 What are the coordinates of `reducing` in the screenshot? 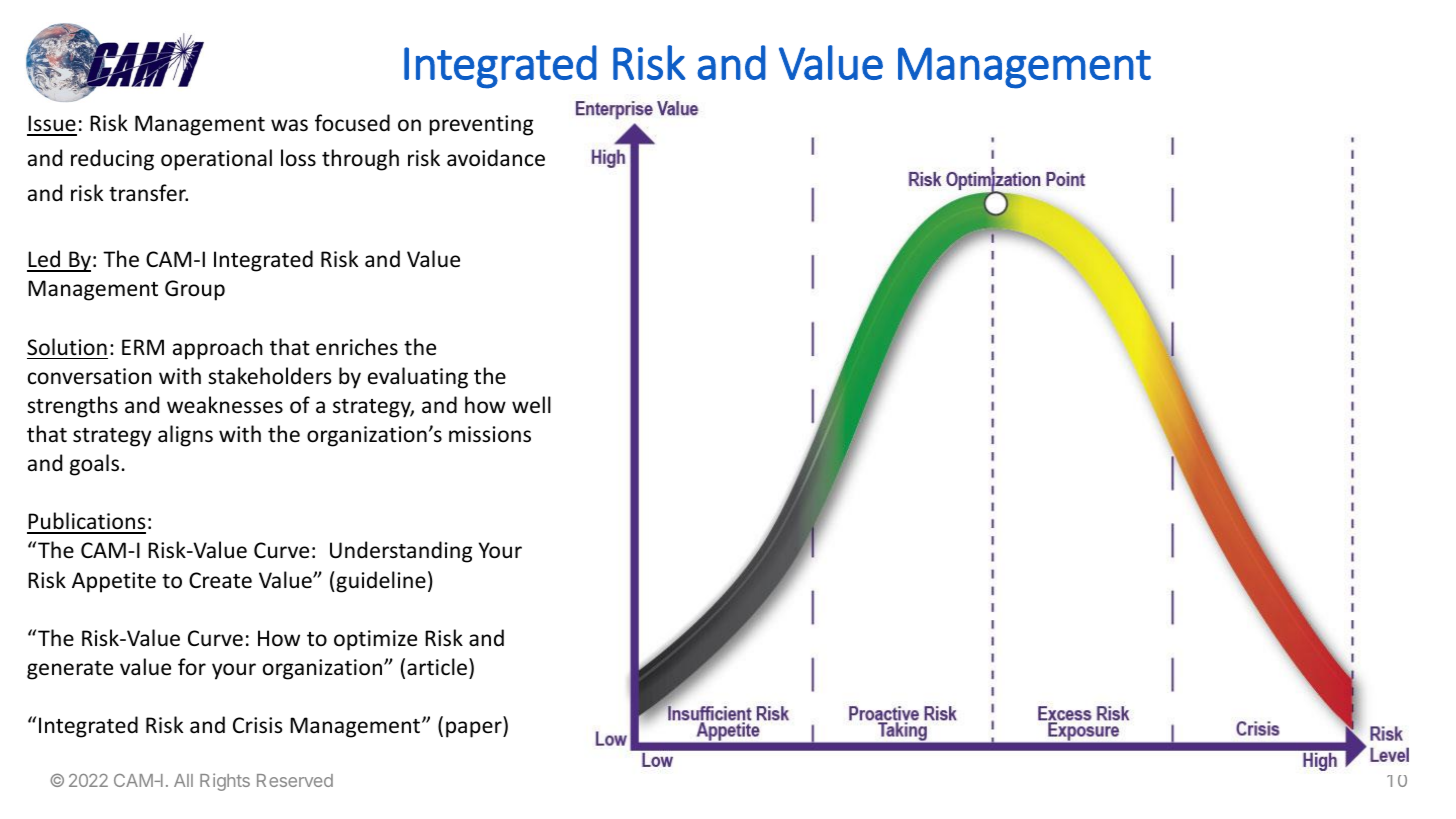 It's located at (112, 160).
